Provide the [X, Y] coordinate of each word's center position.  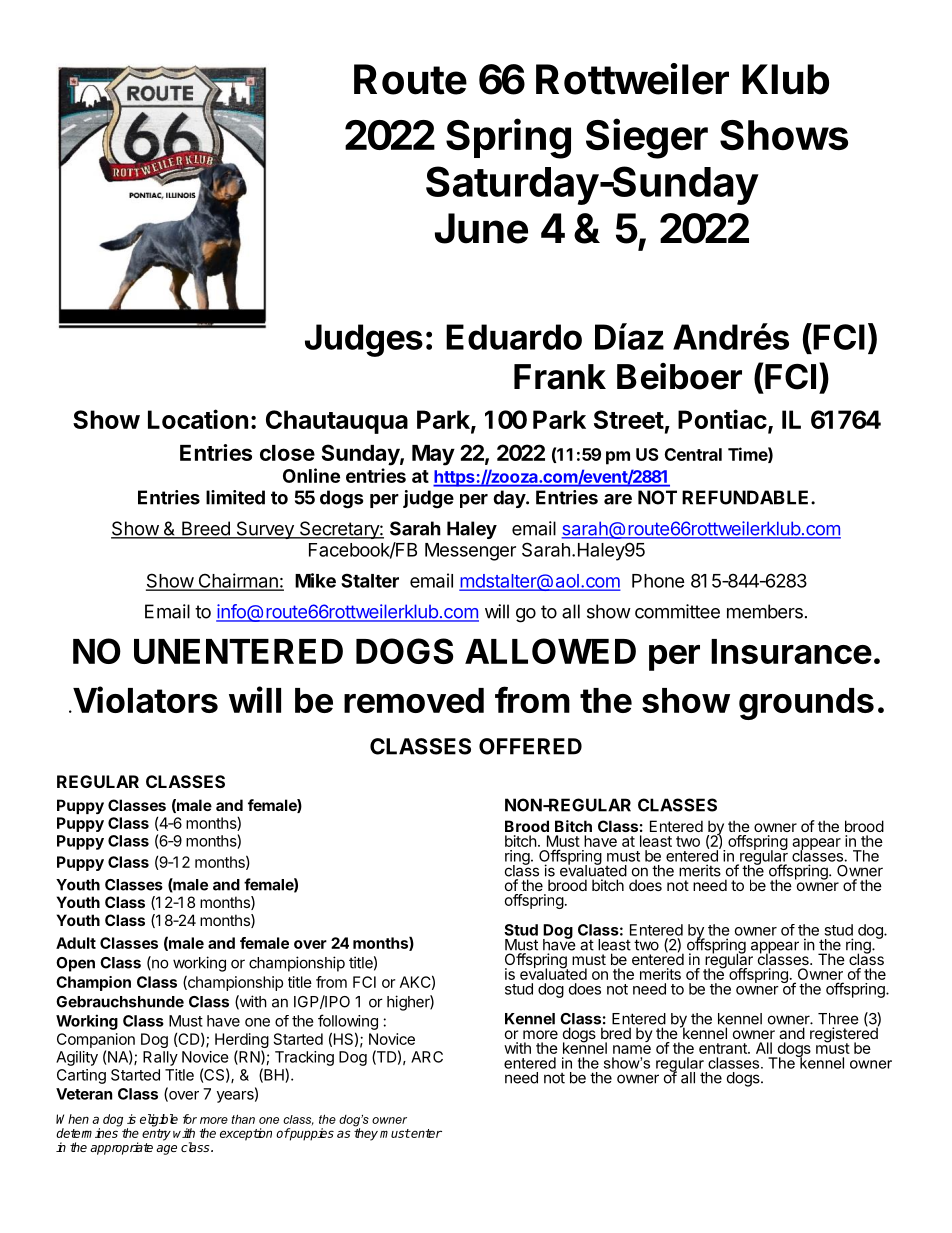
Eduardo [514, 337]
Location [198, 419]
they [366, 1133]
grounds [806, 704]
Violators [144, 699]
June [481, 228]
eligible [159, 1120]
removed [414, 700]
